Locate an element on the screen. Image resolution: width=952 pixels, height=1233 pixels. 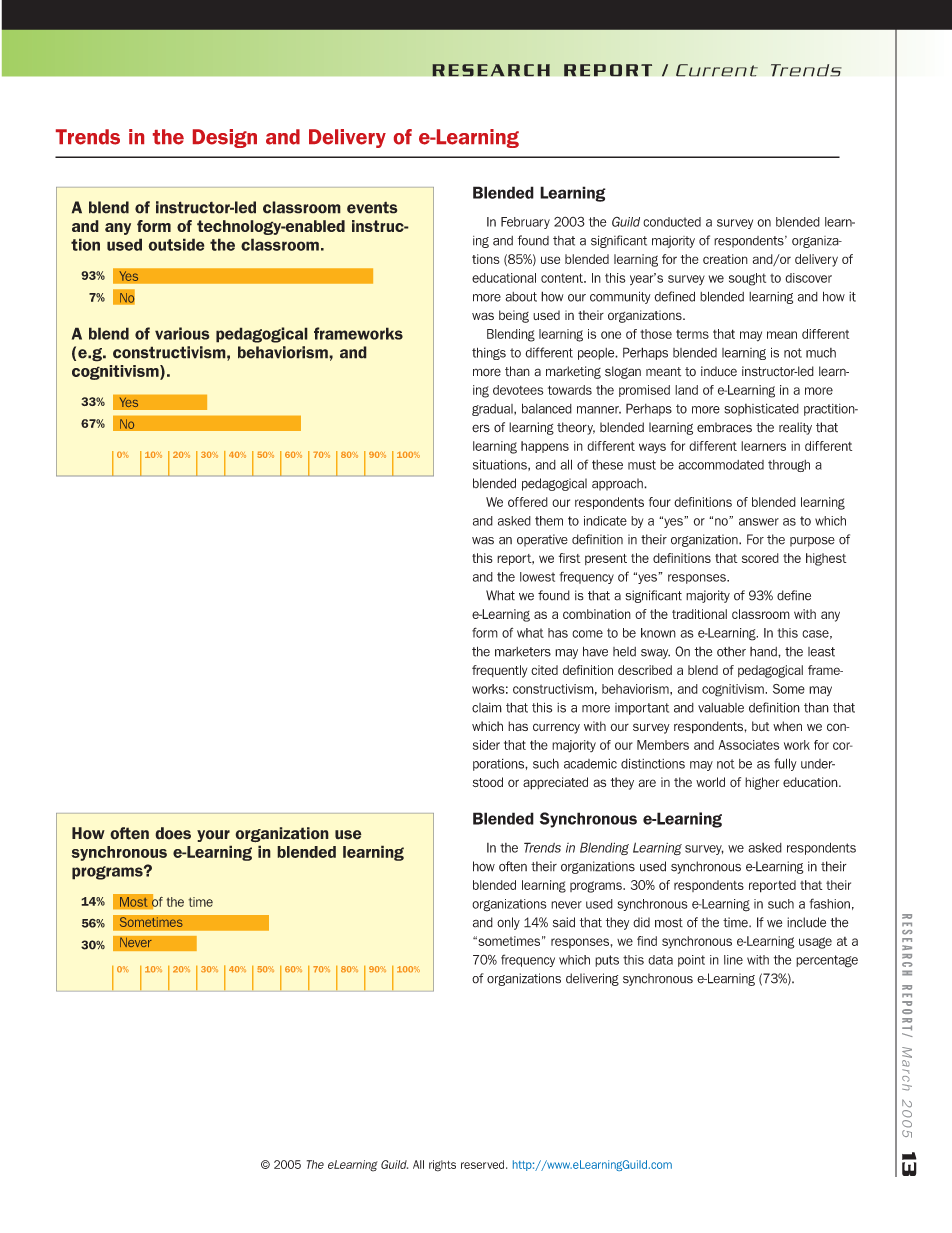
Design is located at coordinates (225, 138).
